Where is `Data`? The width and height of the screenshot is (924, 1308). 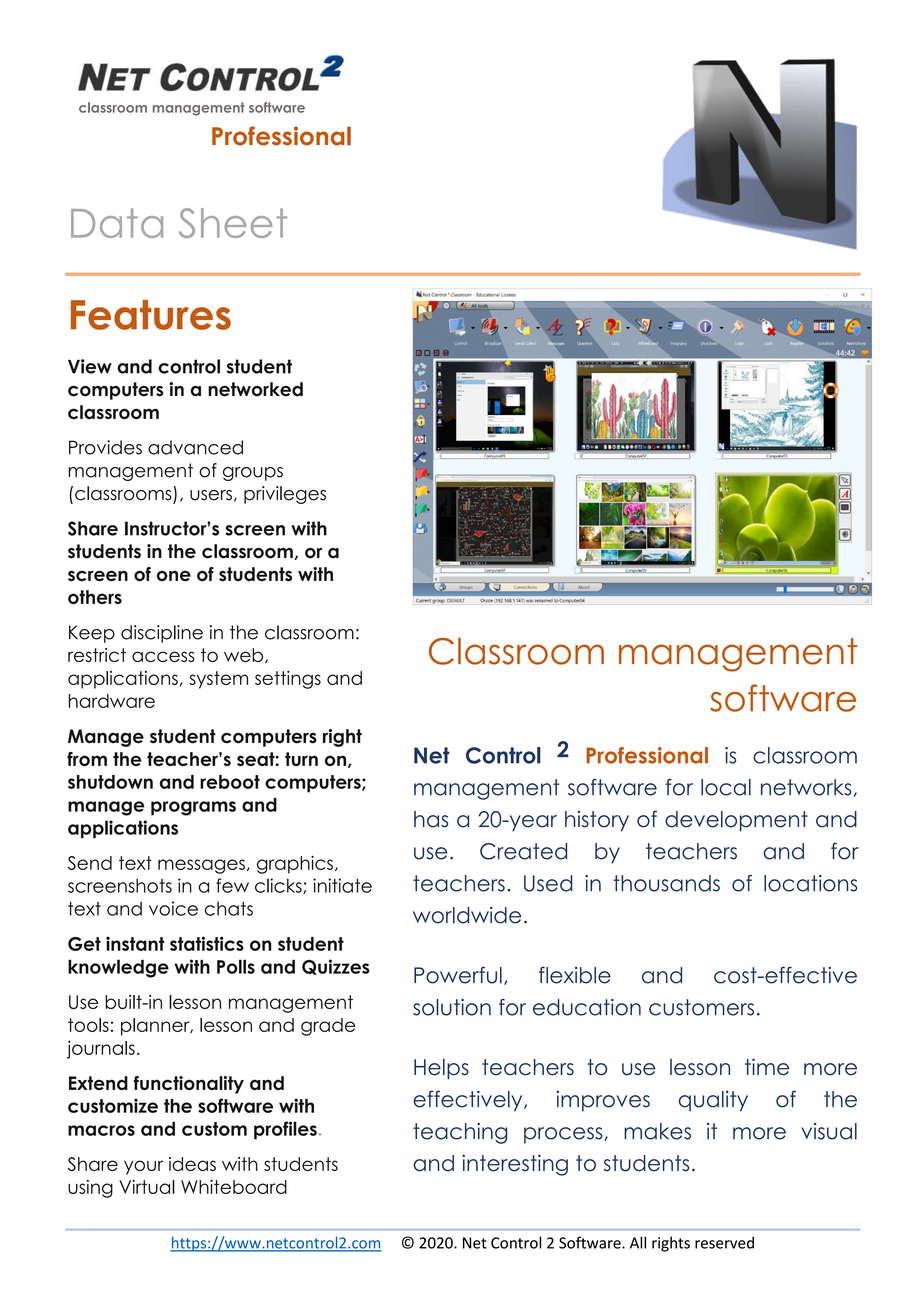 Data is located at coordinates (117, 223).
